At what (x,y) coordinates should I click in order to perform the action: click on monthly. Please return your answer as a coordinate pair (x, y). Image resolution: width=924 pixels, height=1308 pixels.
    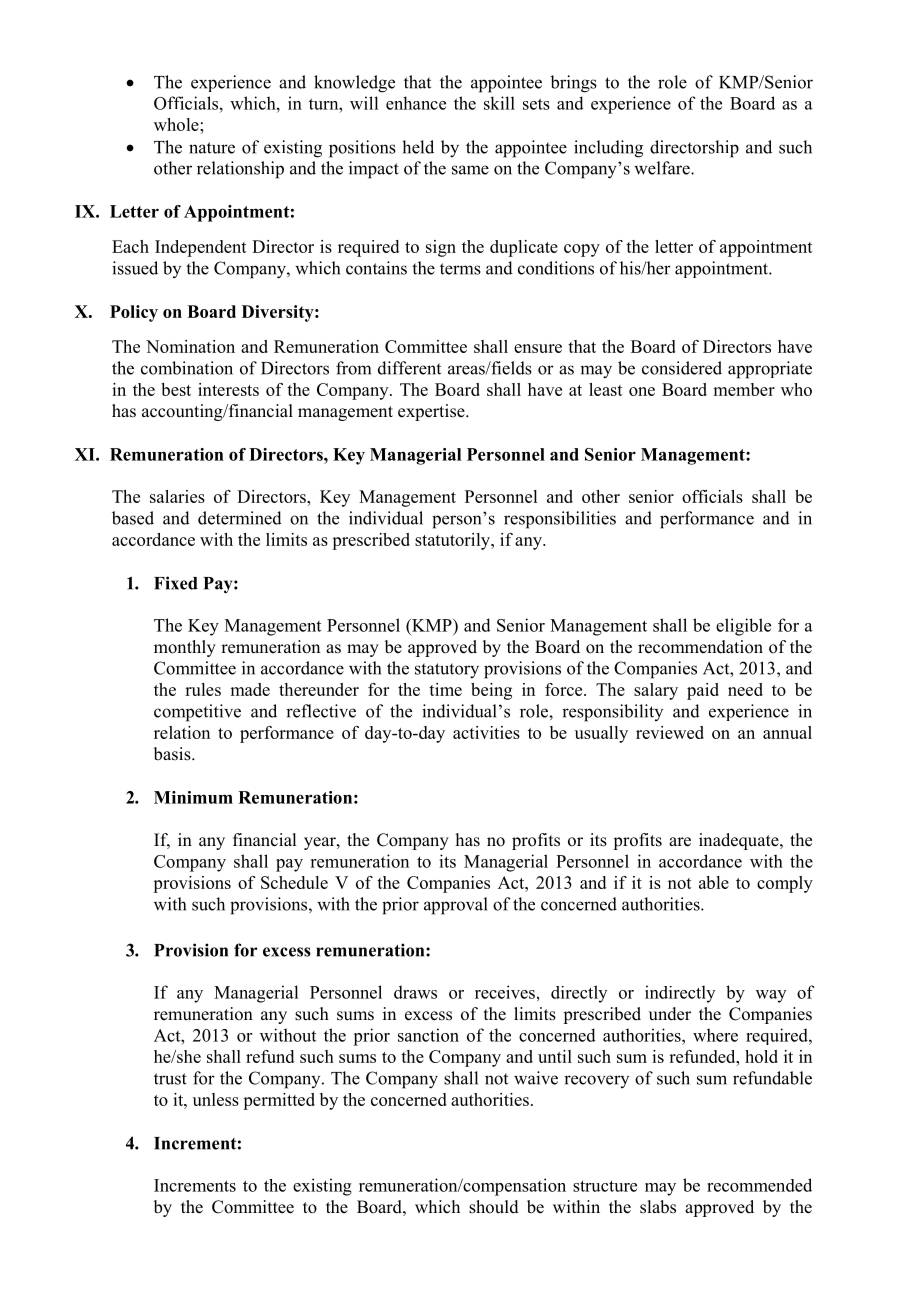
    Looking at the image, I should click on (185, 648).
